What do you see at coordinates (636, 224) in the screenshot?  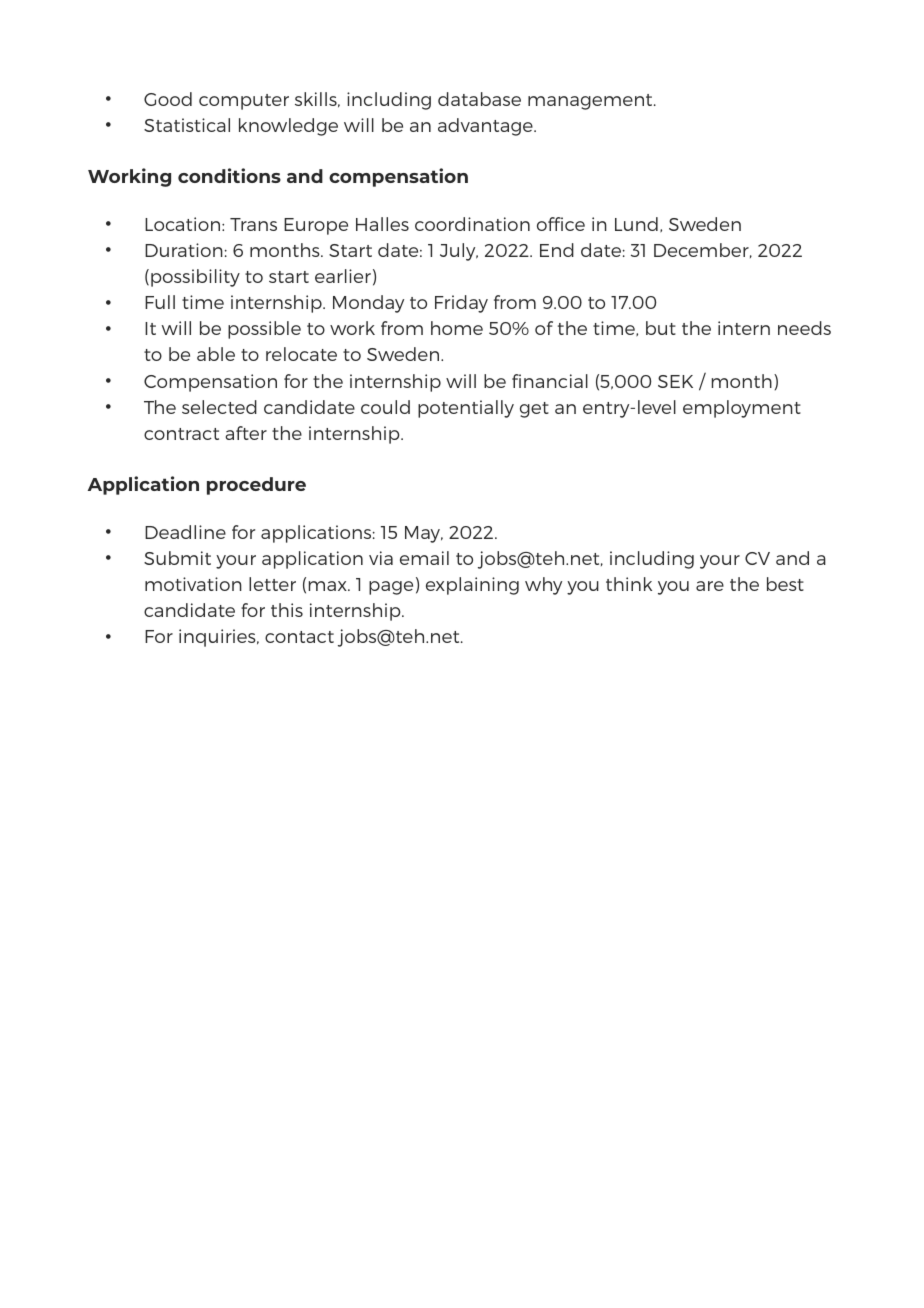 I see `Lund` at bounding box center [636, 224].
